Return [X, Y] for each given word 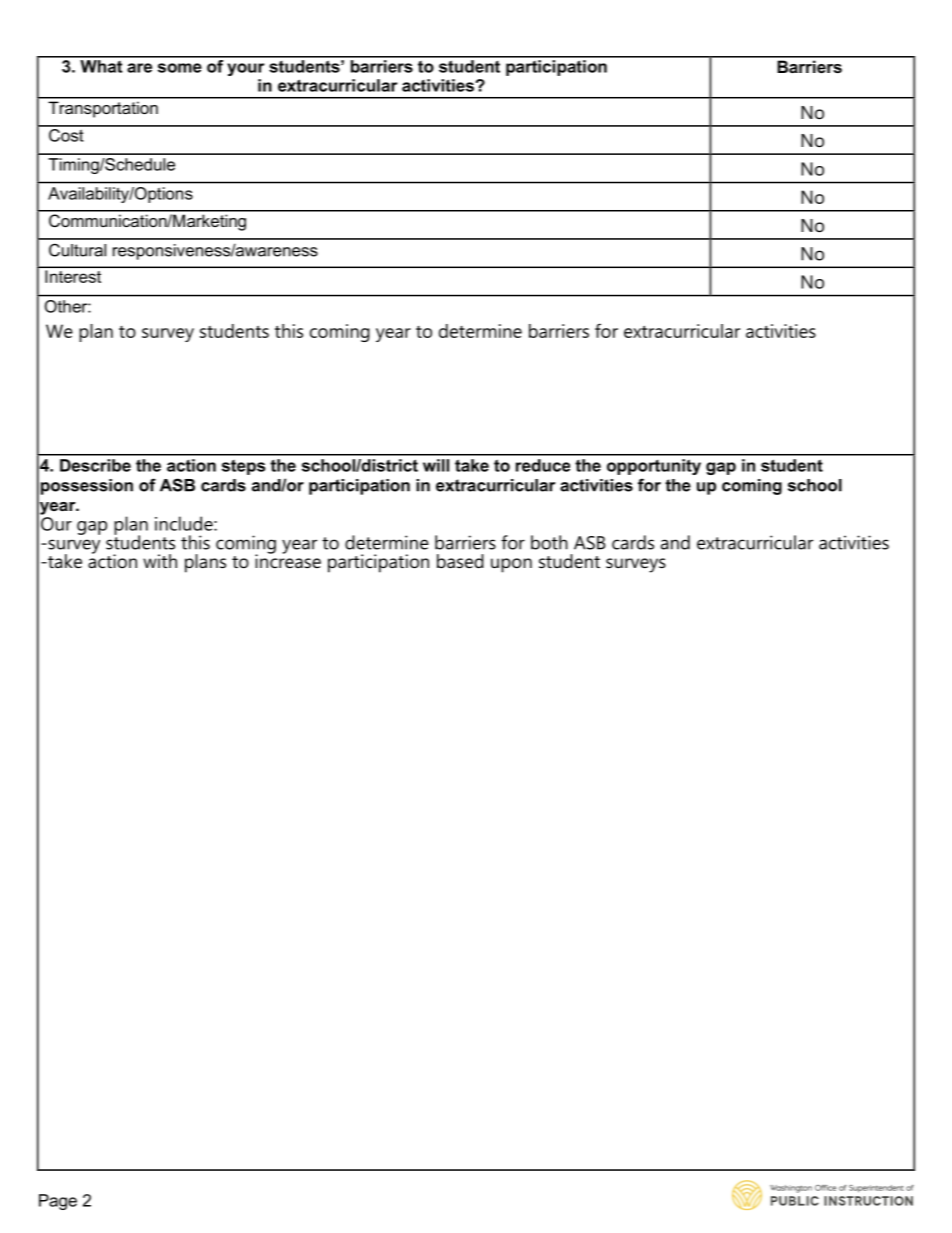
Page [58, 1202]
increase [288, 560]
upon [511, 565]
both [549, 542]
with [160, 561]
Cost [66, 134]
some [180, 68]
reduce [543, 465]
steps [243, 467]
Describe [95, 465]
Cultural [77, 250]
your [245, 69]
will [436, 465]
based [460, 561]
